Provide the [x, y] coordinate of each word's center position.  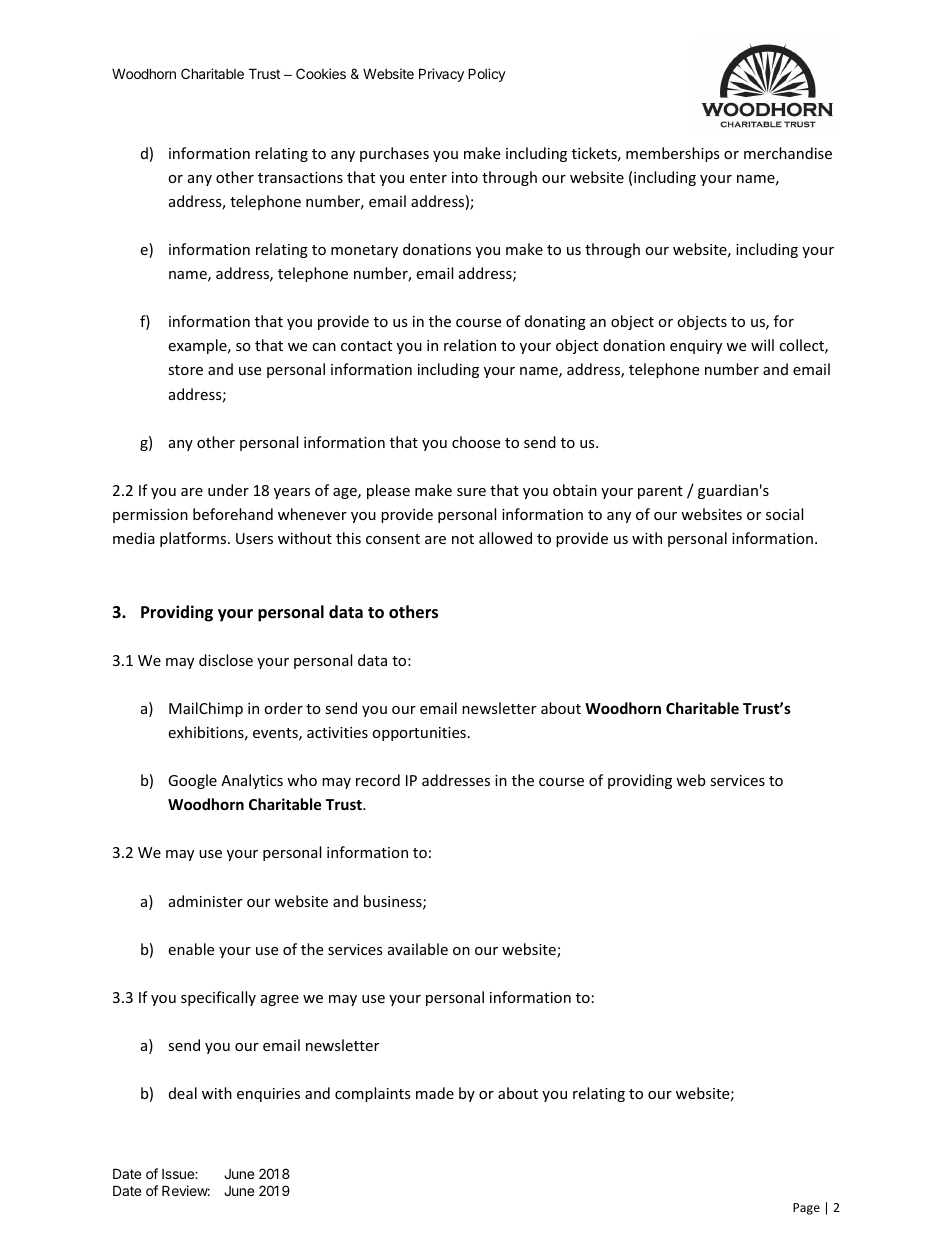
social [784, 514]
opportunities [419, 734]
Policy [487, 75]
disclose [226, 660]
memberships [673, 154]
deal [183, 1093]
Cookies [321, 73]
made [435, 1093]
